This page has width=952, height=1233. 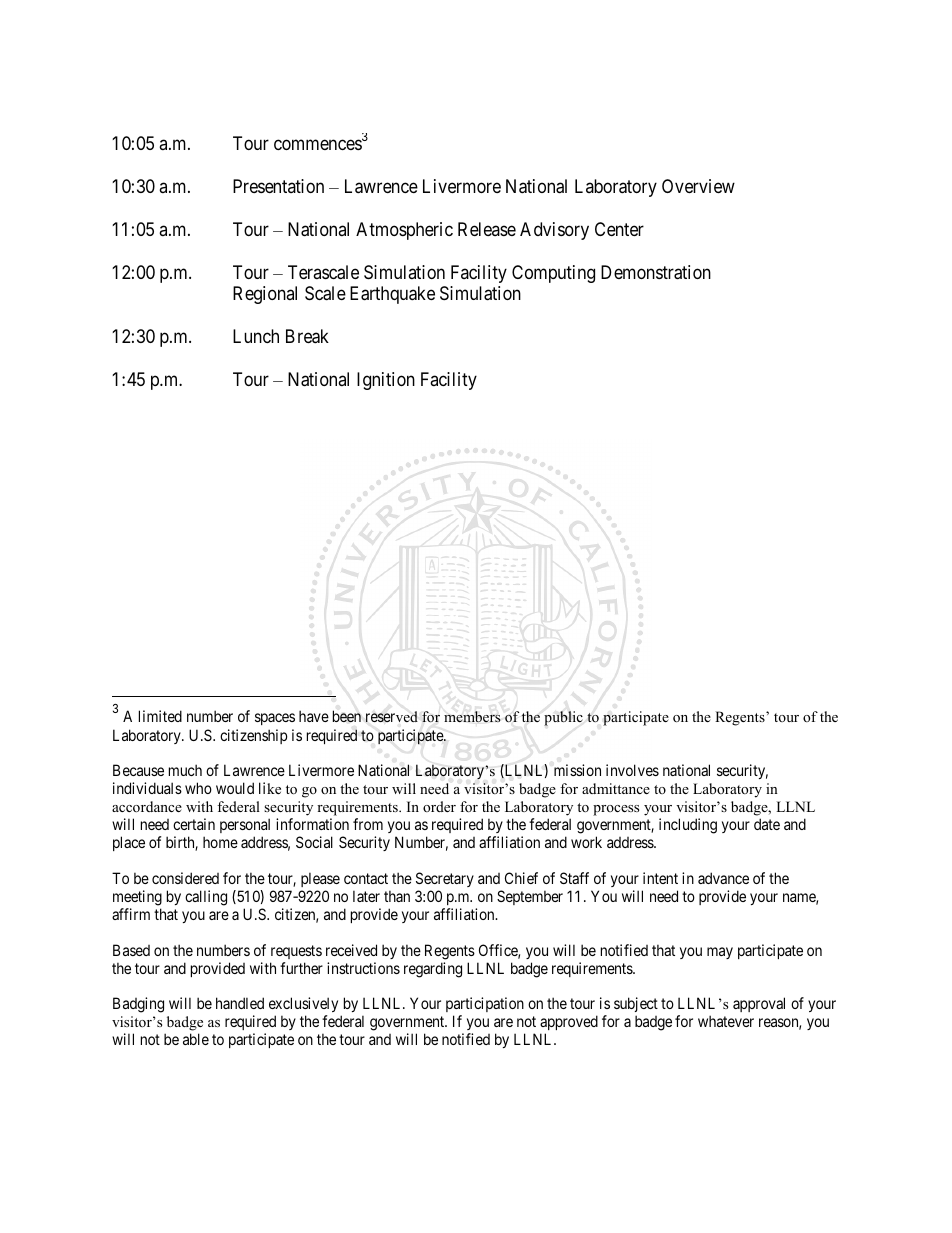 What do you see at coordinates (472, 717) in the page?
I see `members` at bounding box center [472, 717].
